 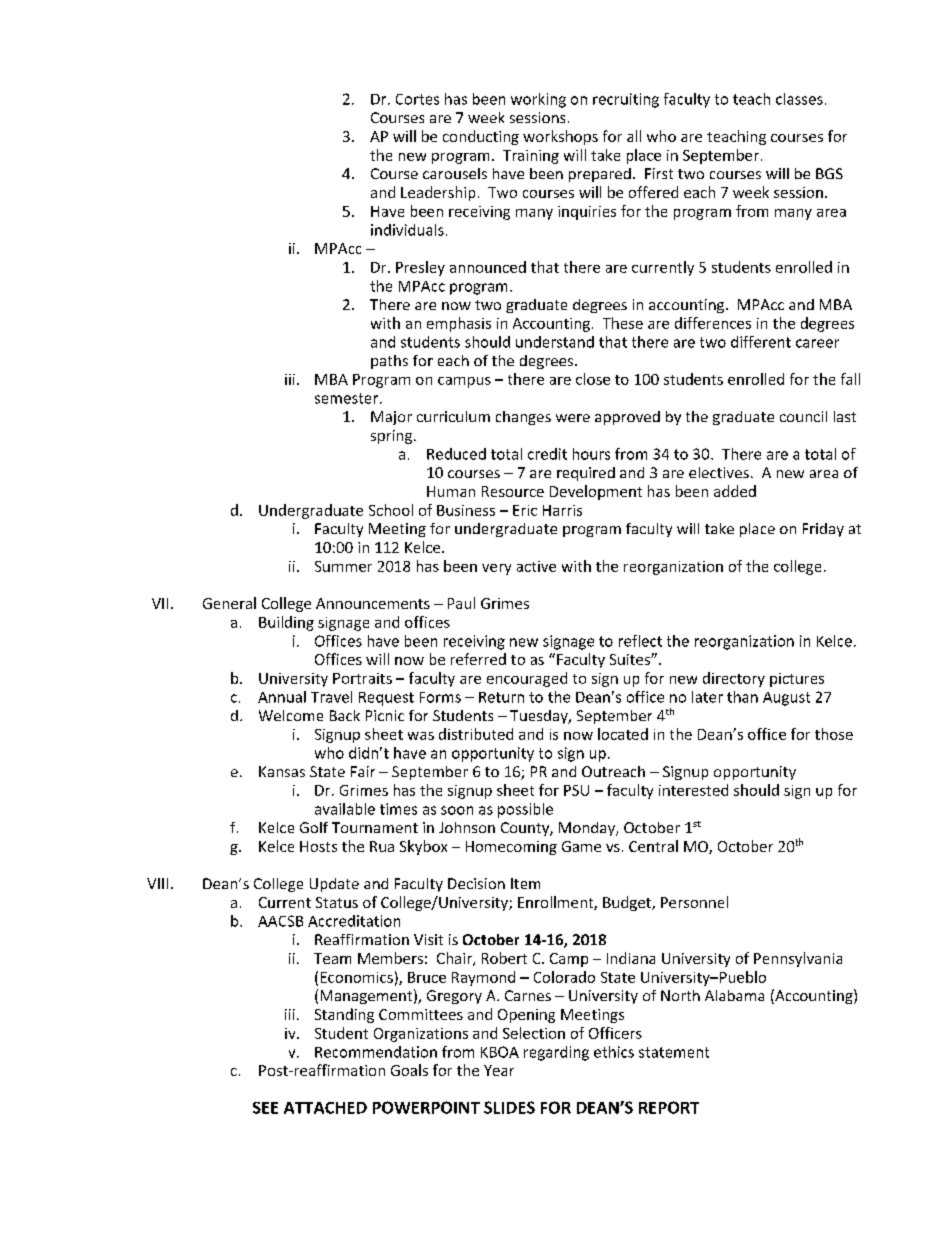 I want to click on VIII, so click(x=157, y=883).
